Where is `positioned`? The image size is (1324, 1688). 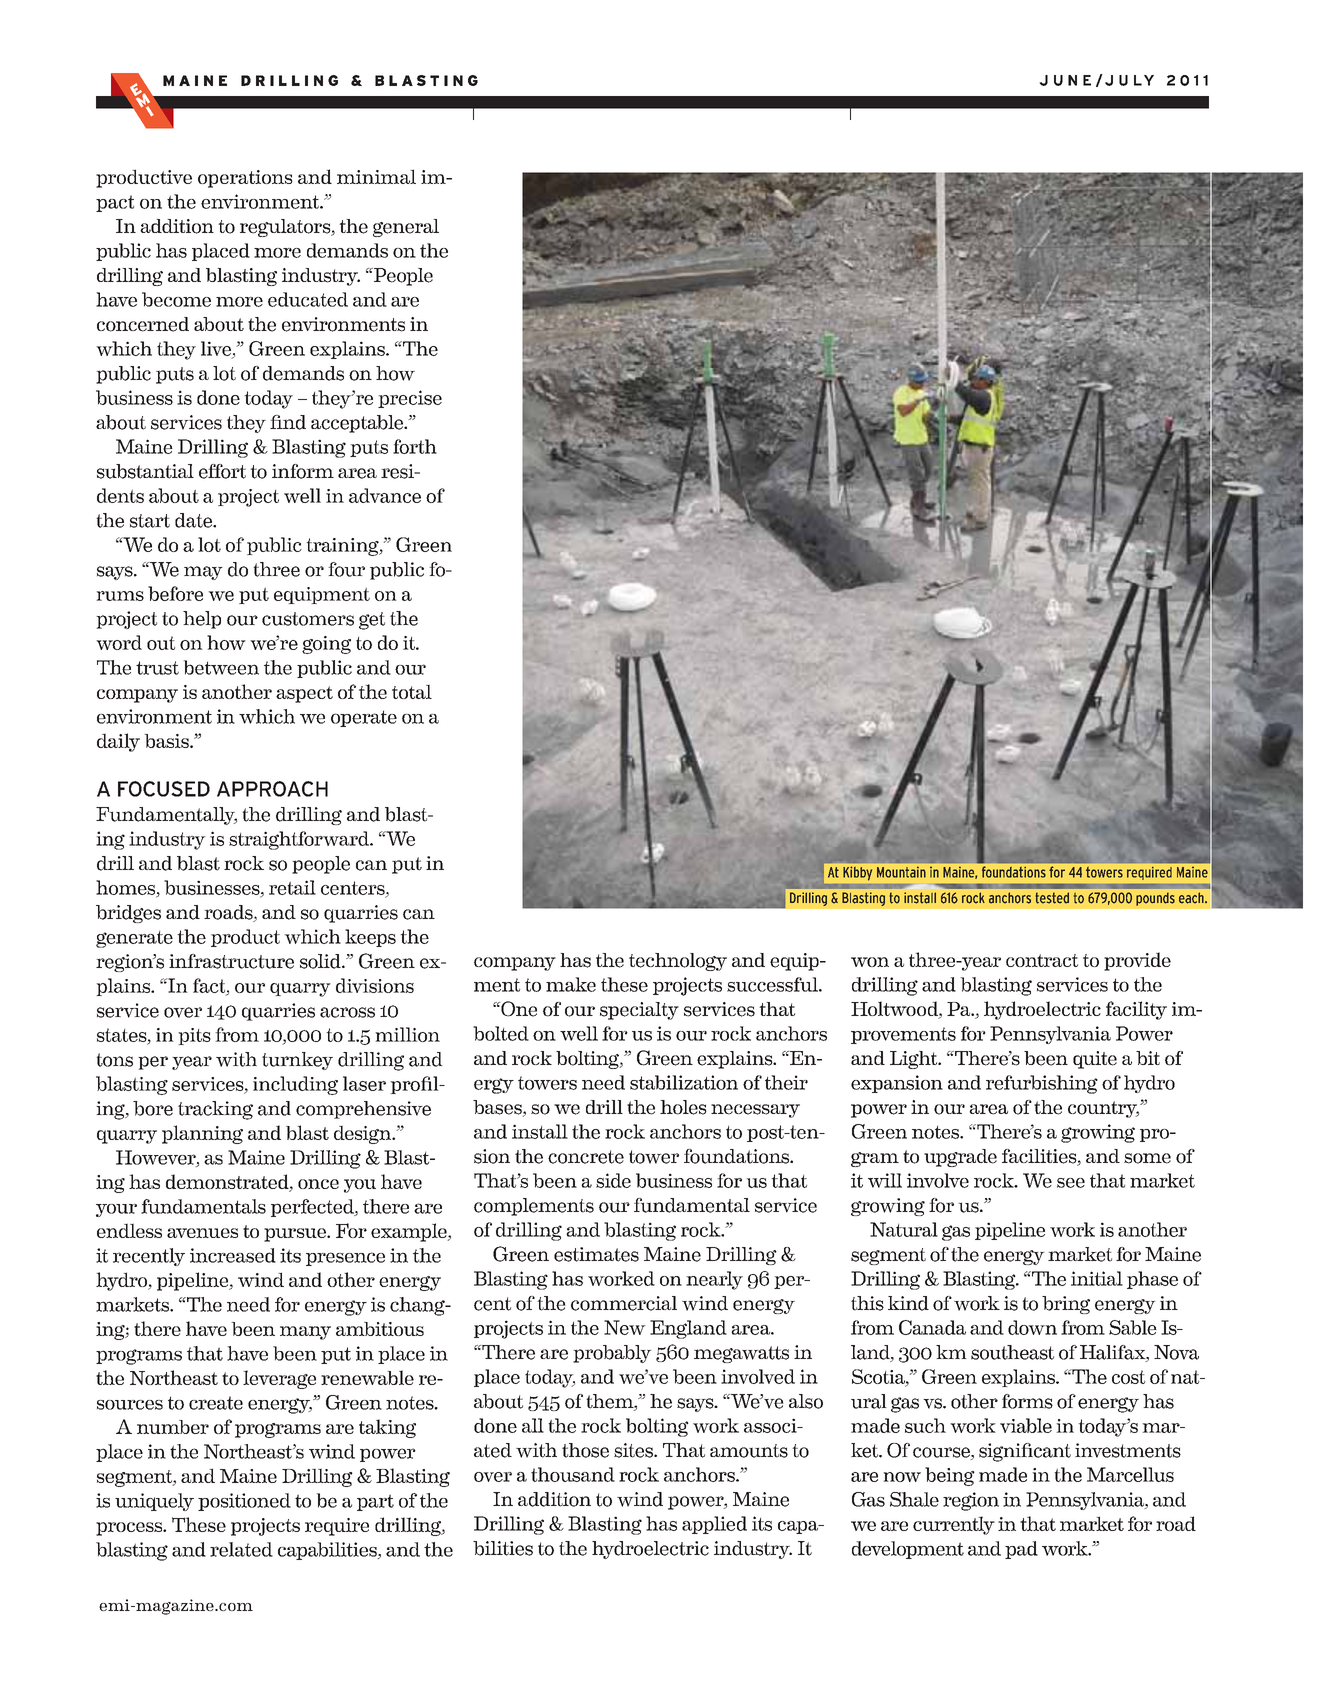
positioned is located at coordinates (244, 1502).
